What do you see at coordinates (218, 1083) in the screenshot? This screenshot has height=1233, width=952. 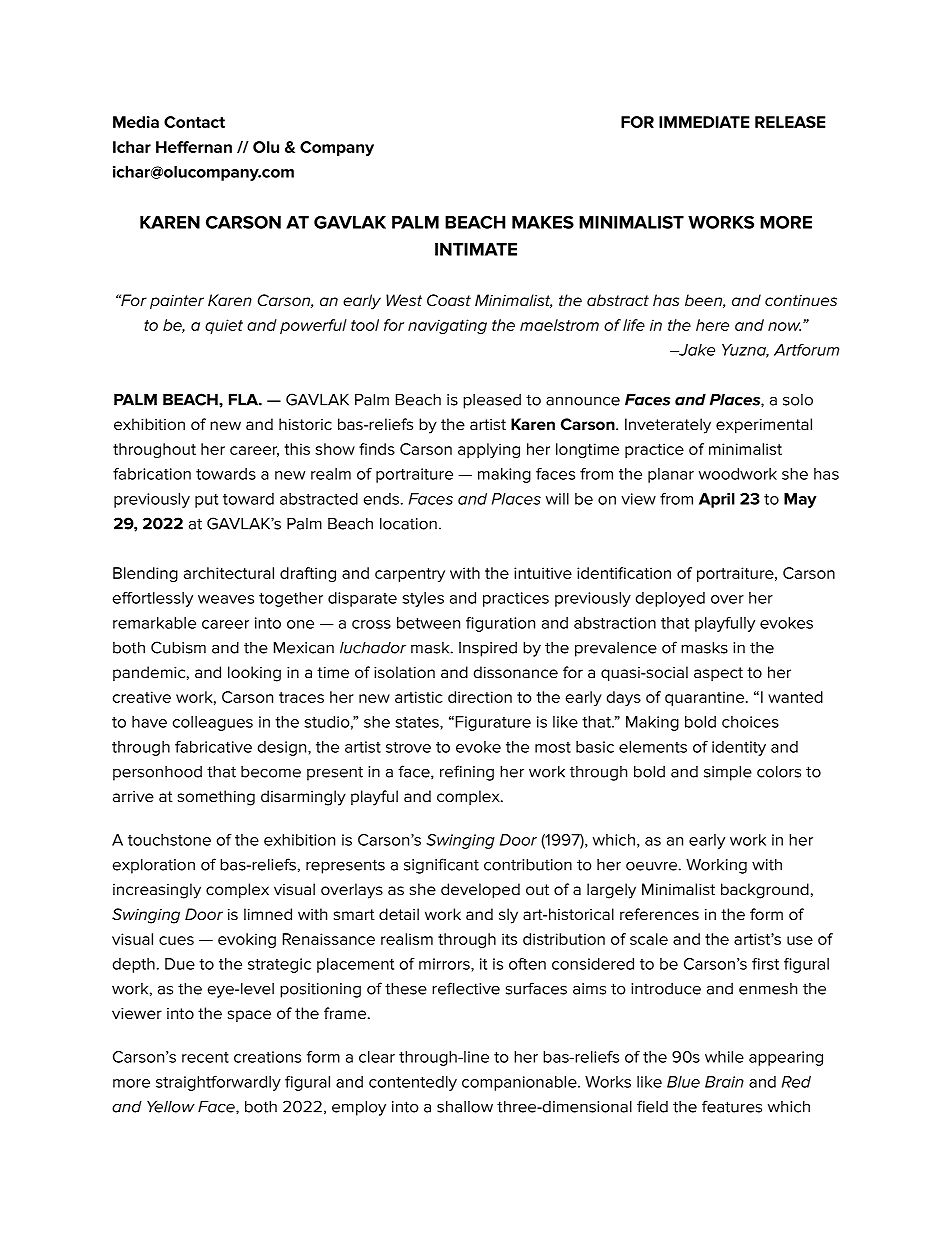 I see `straightforwardly` at bounding box center [218, 1083].
